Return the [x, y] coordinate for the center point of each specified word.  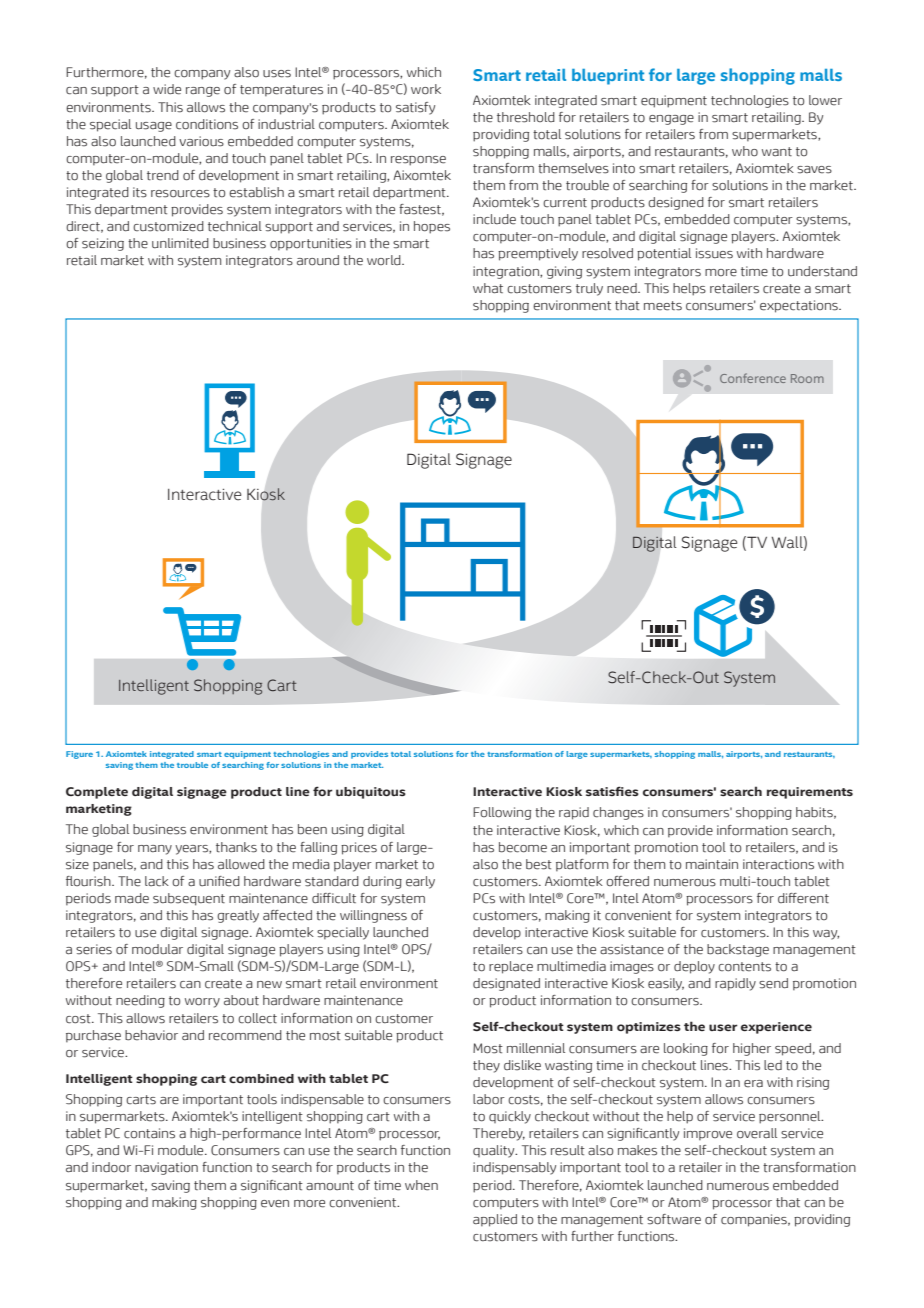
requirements [810, 793]
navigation [166, 1168]
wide [167, 89]
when [421, 1185]
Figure [79, 755]
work [426, 89]
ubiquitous [371, 793]
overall [757, 1133]
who [745, 151]
